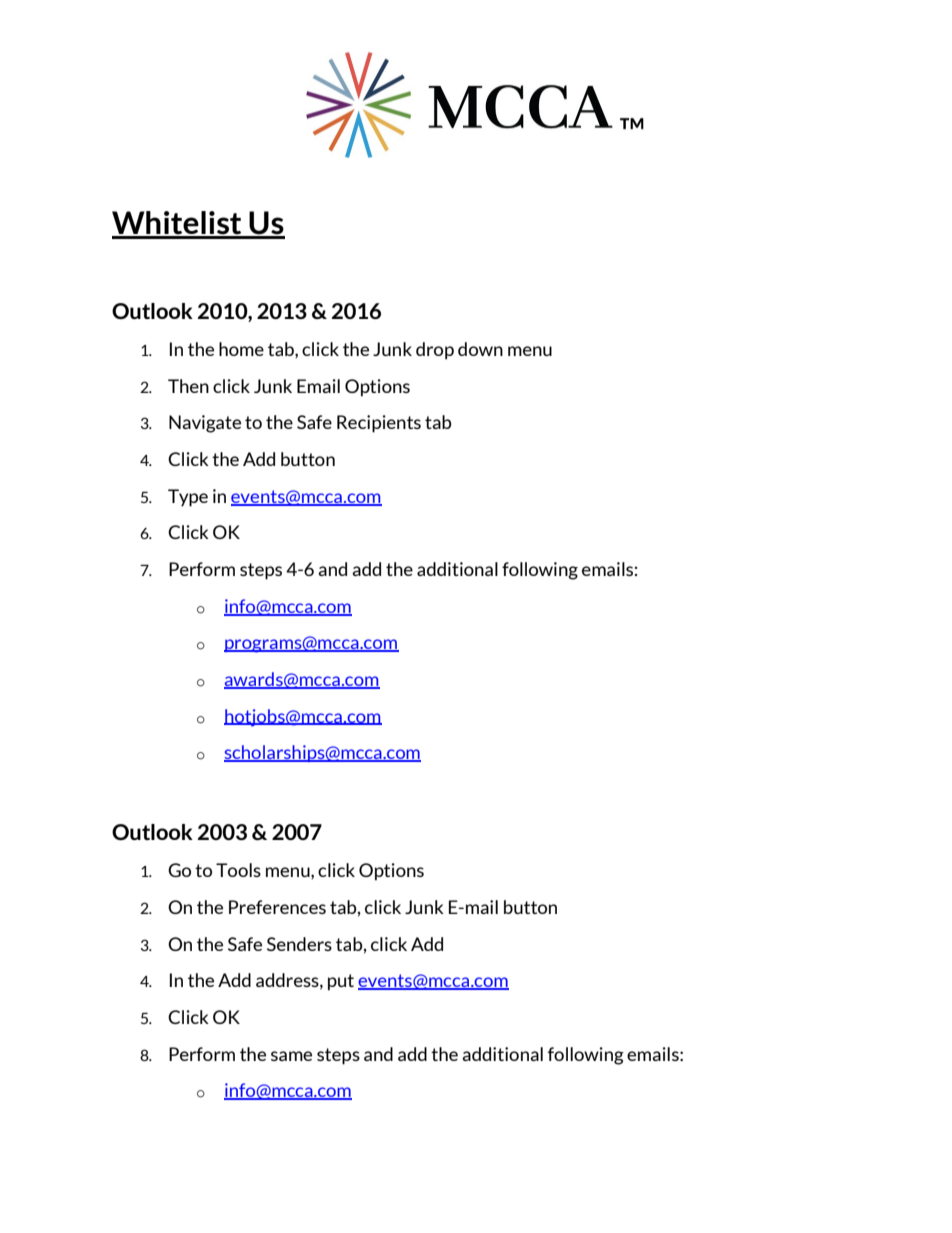  What do you see at coordinates (188, 386) in the page?
I see `Then` at bounding box center [188, 386].
